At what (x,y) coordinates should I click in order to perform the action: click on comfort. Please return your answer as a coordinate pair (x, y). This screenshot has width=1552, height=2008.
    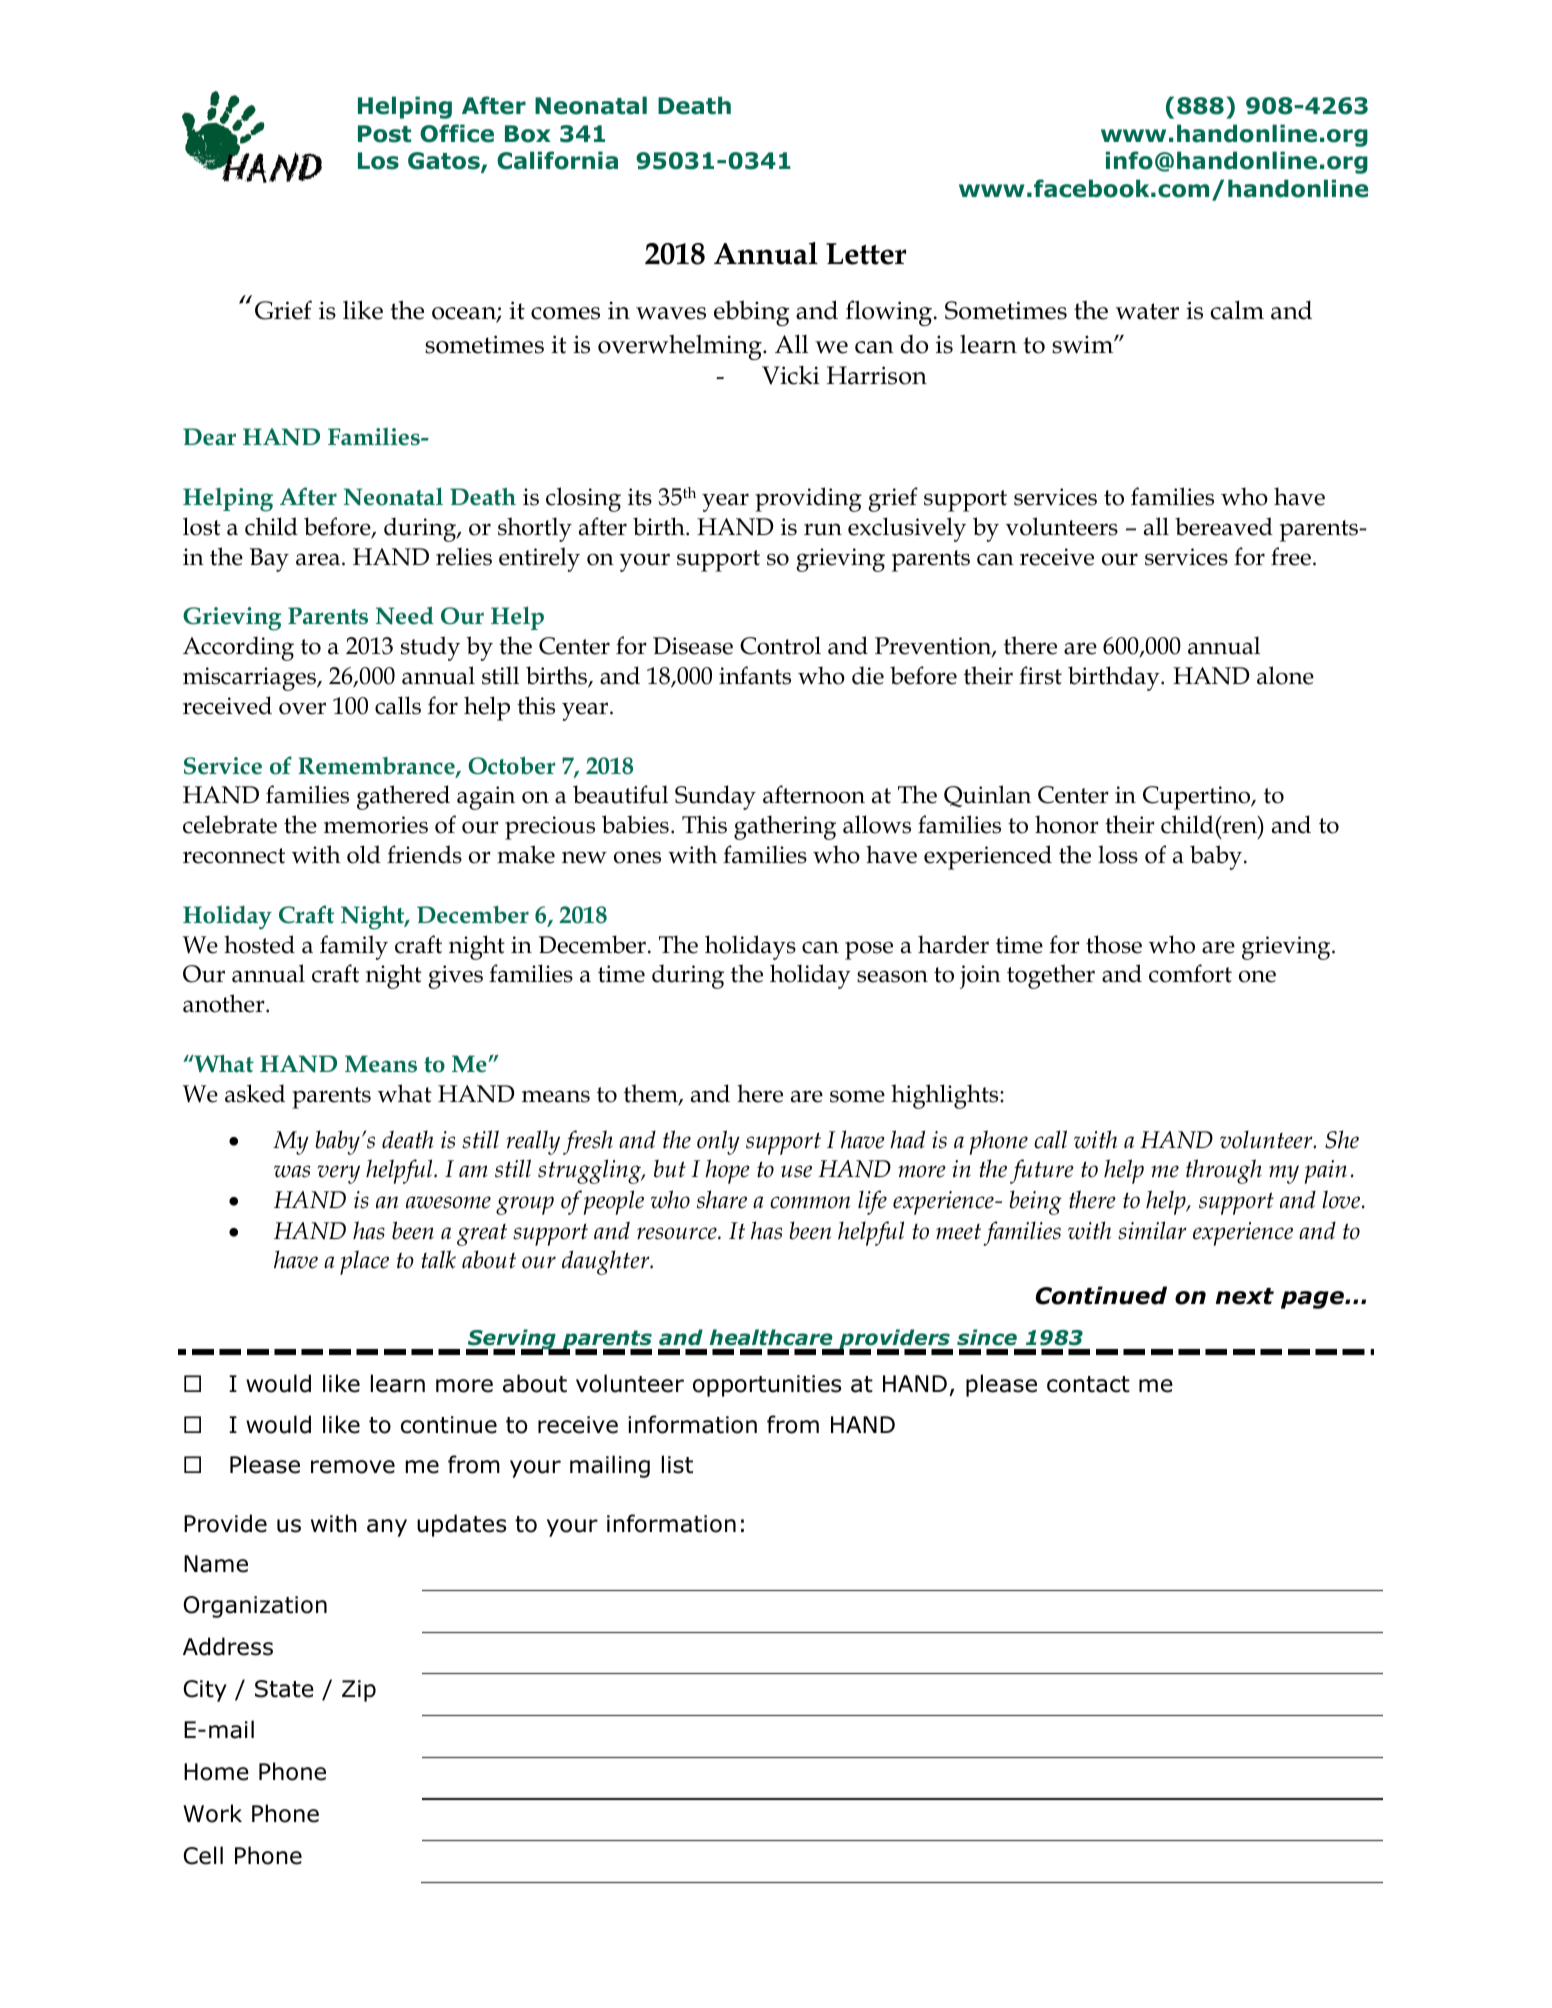
    Looking at the image, I should click on (1190, 973).
